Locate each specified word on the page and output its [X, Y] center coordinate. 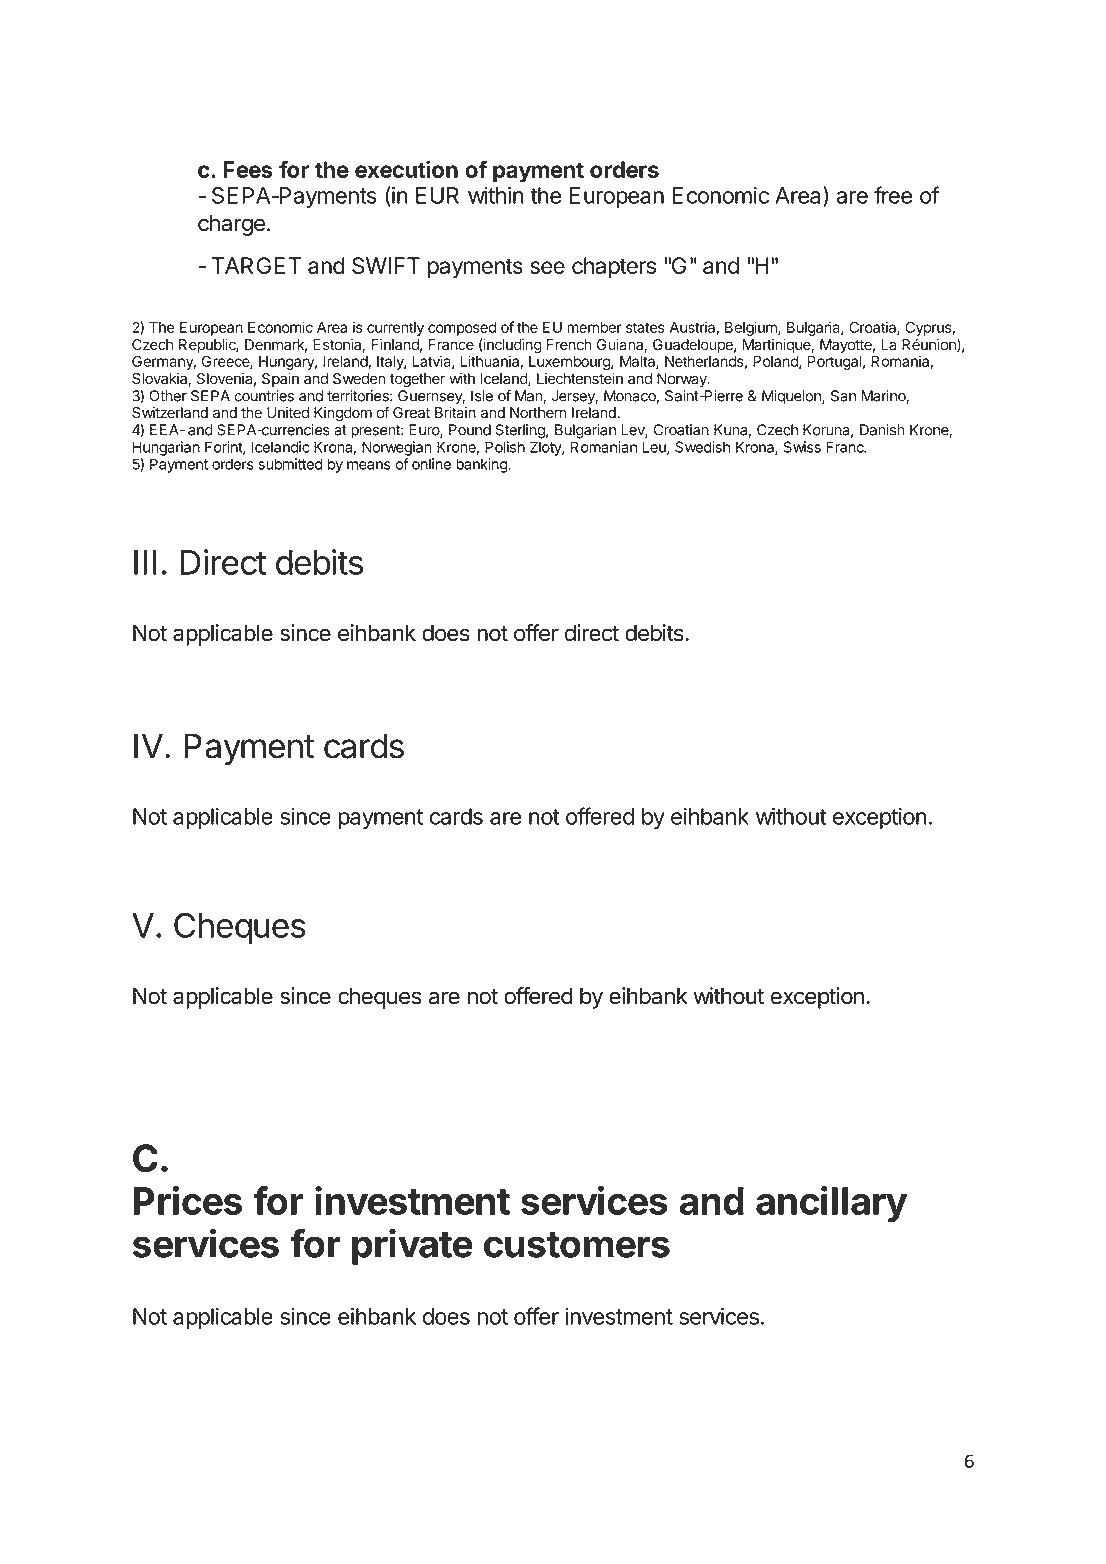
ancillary [831, 1204]
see [547, 267]
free [893, 195]
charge [231, 225]
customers [577, 1245]
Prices [188, 1200]
